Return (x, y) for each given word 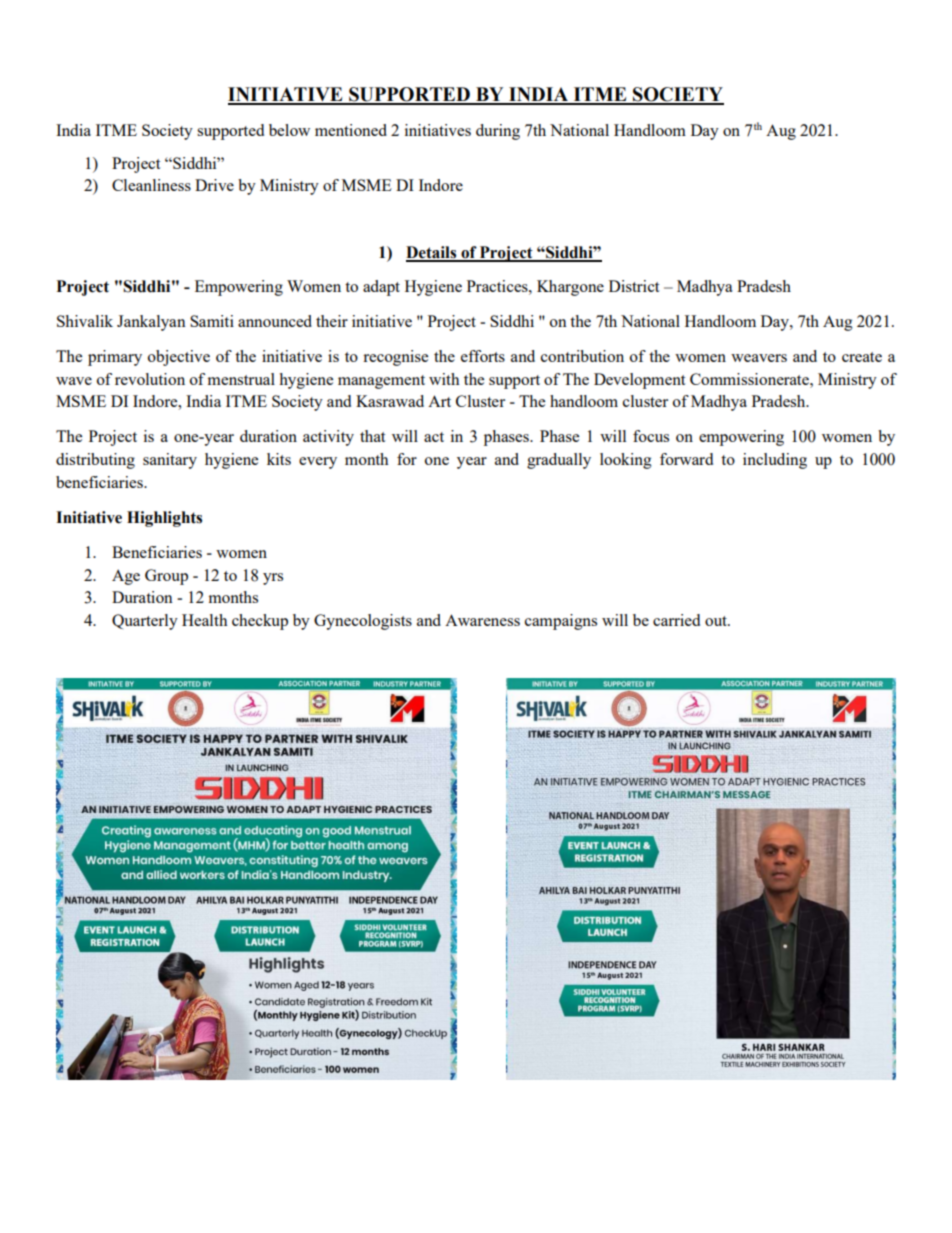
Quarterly (145, 622)
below (289, 130)
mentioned (351, 130)
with (444, 379)
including (775, 461)
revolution (150, 379)
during (498, 132)
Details (432, 253)
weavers (759, 358)
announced (275, 321)
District (634, 286)
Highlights (164, 519)
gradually (559, 461)
